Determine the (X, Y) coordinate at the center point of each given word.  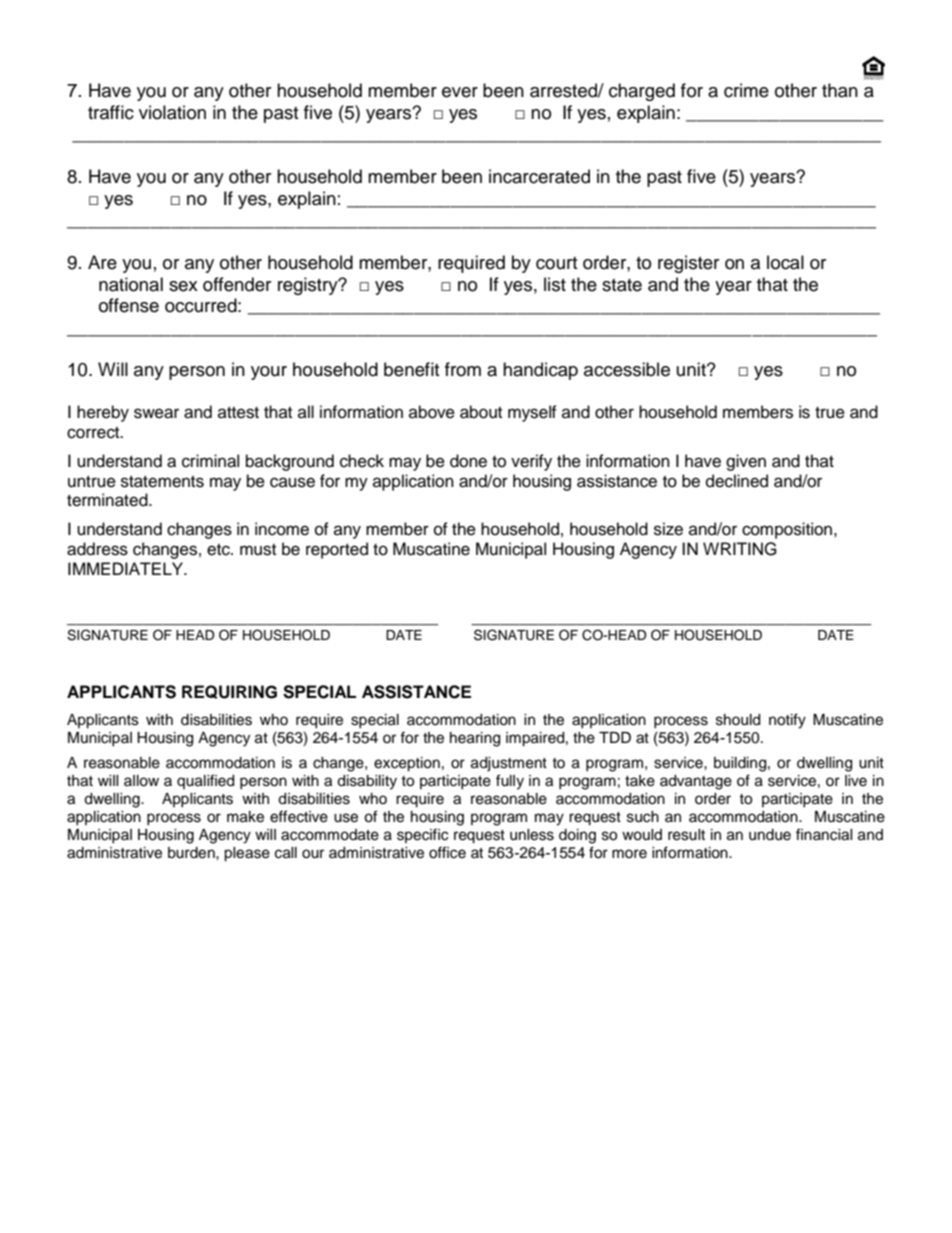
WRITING (740, 549)
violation (172, 112)
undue (770, 835)
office (447, 852)
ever (460, 92)
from (463, 369)
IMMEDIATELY (127, 568)
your (269, 373)
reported (337, 550)
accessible (627, 369)
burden (192, 853)
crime (746, 90)
